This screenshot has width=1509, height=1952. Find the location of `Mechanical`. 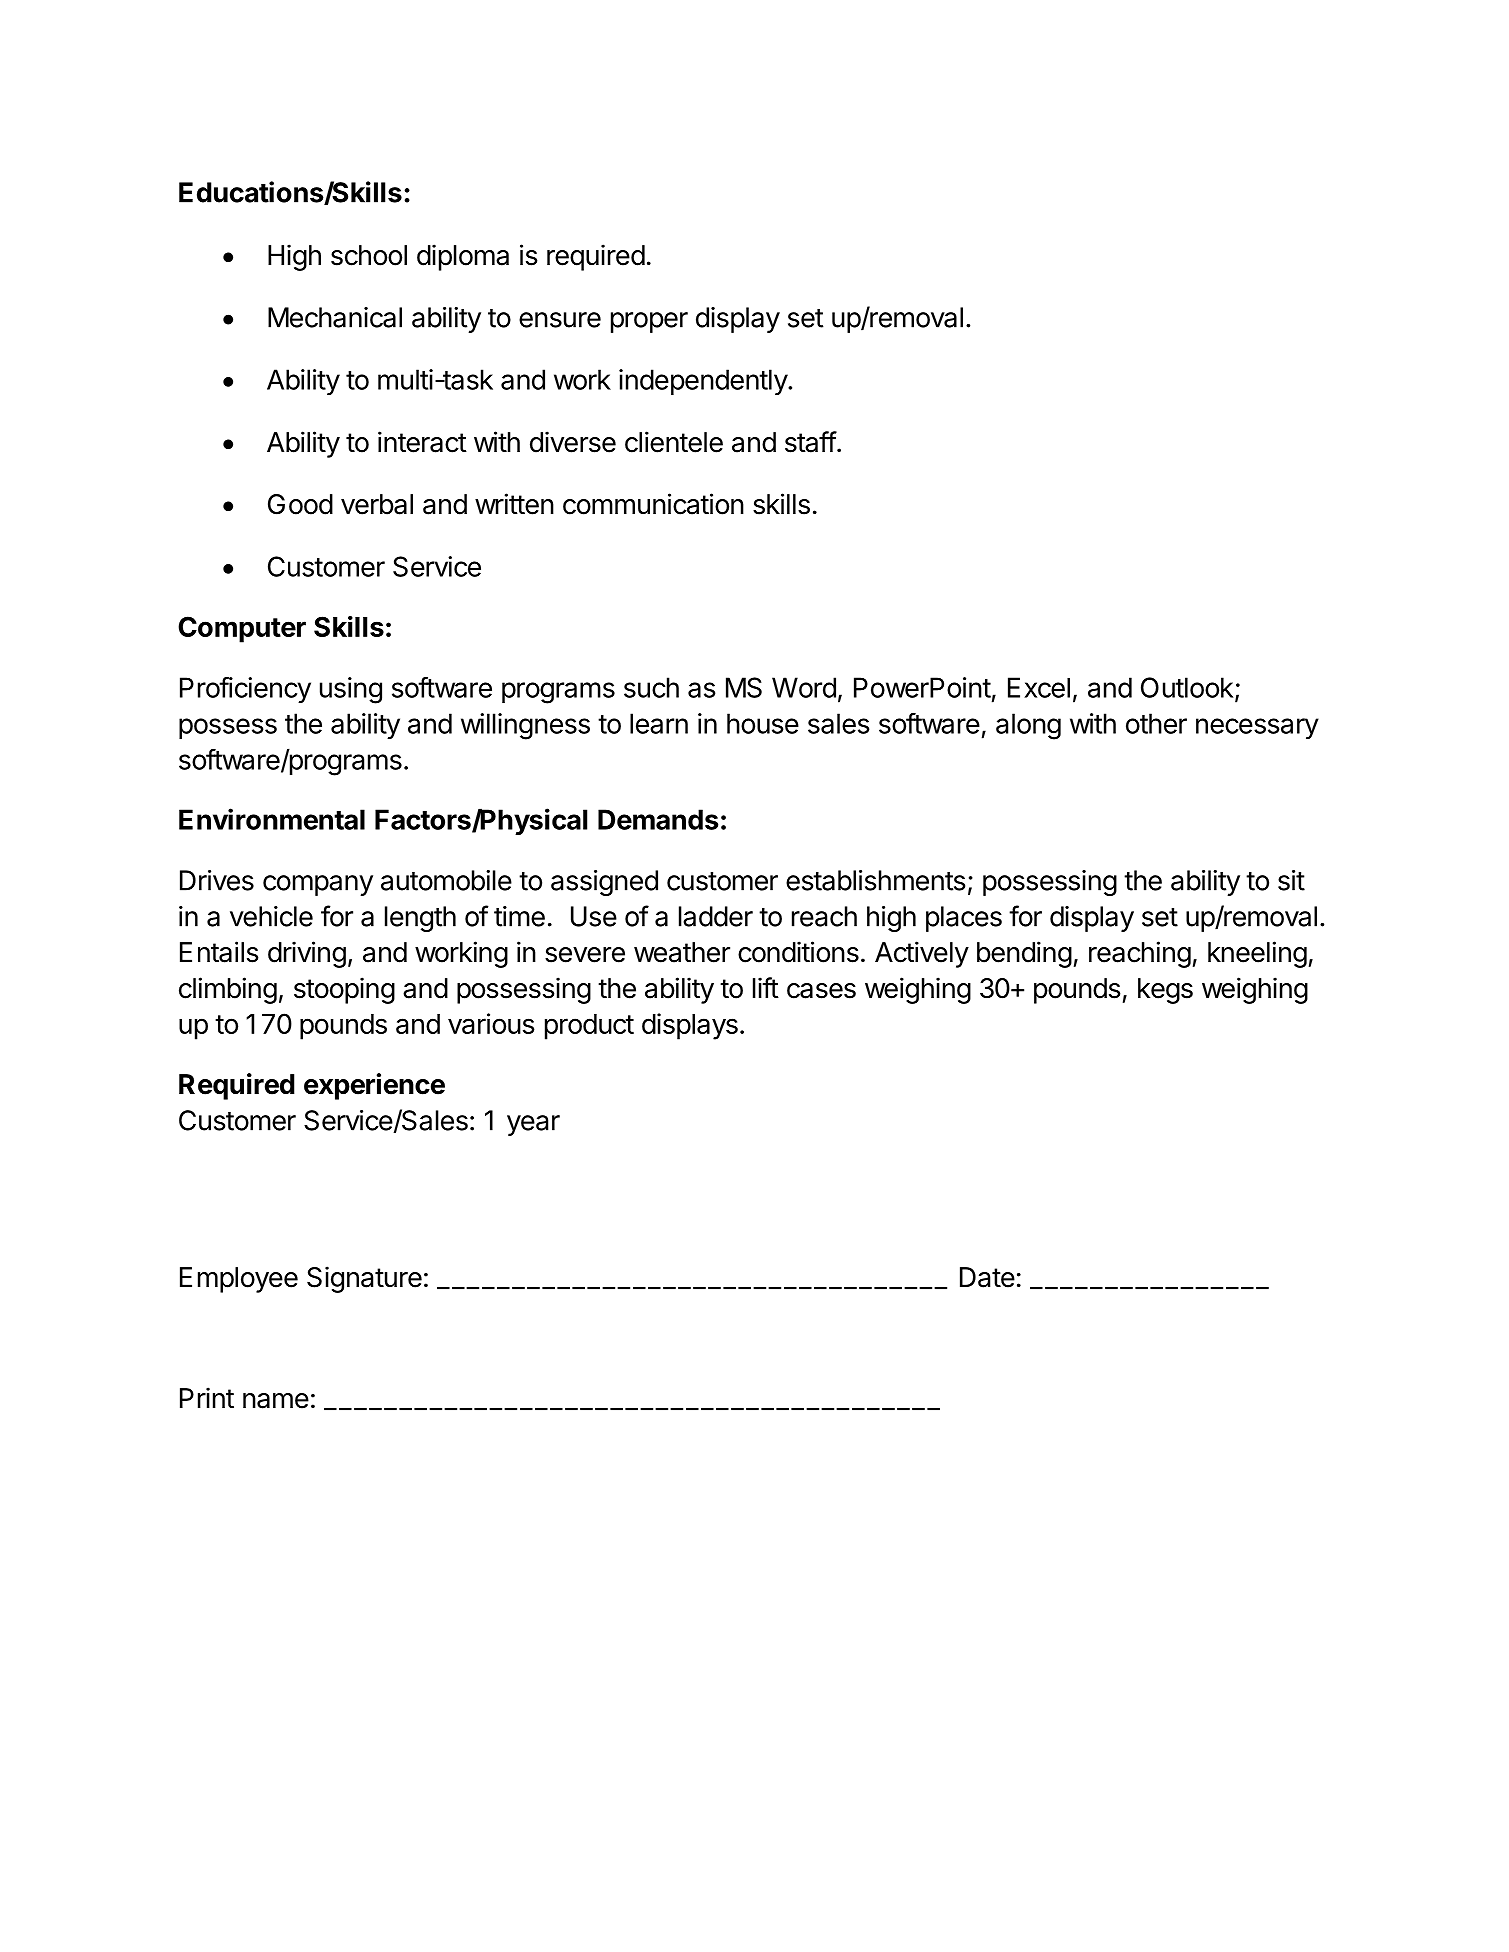

Mechanical is located at coordinates (335, 317).
